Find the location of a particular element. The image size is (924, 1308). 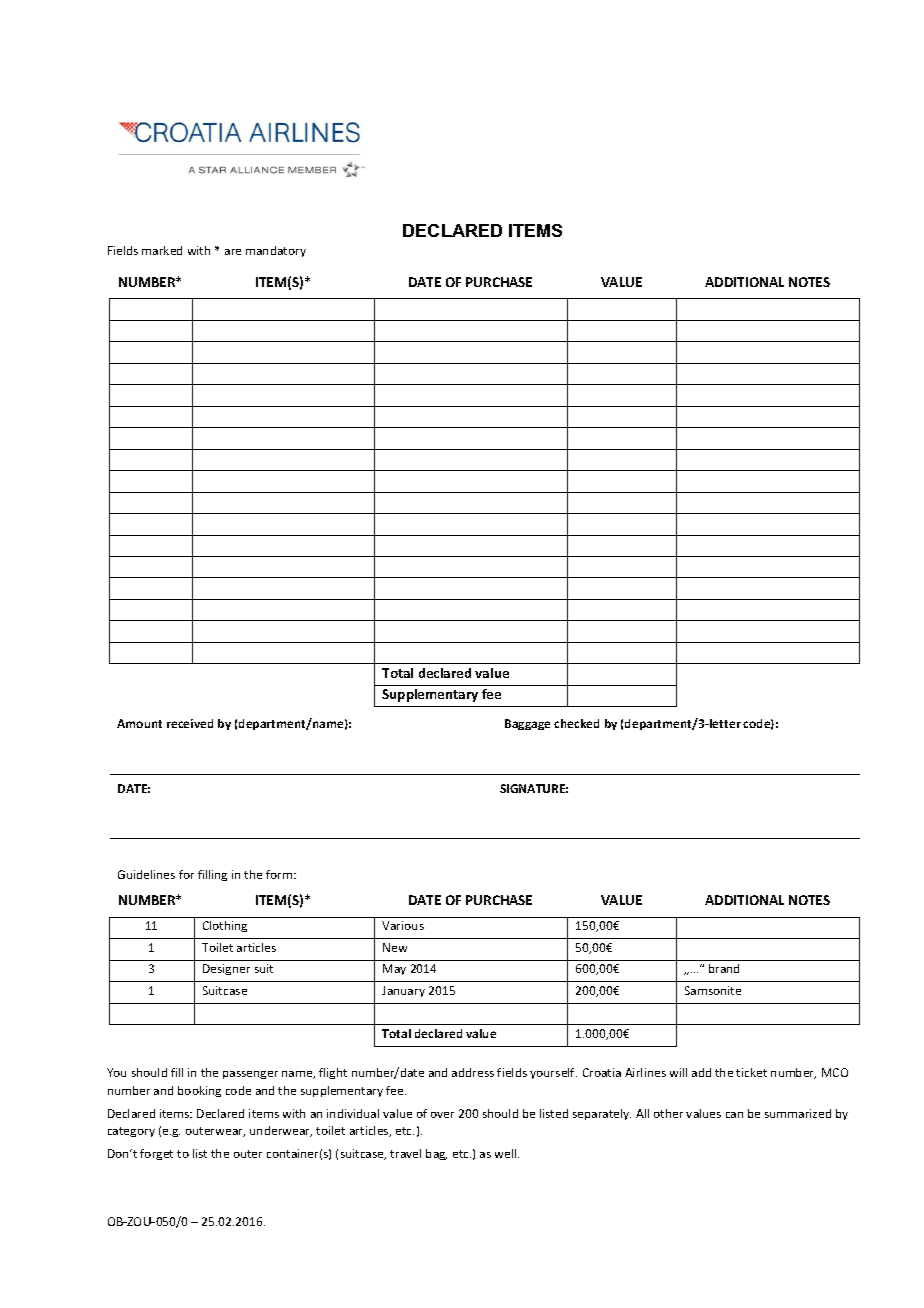

New is located at coordinates (395, 947).
